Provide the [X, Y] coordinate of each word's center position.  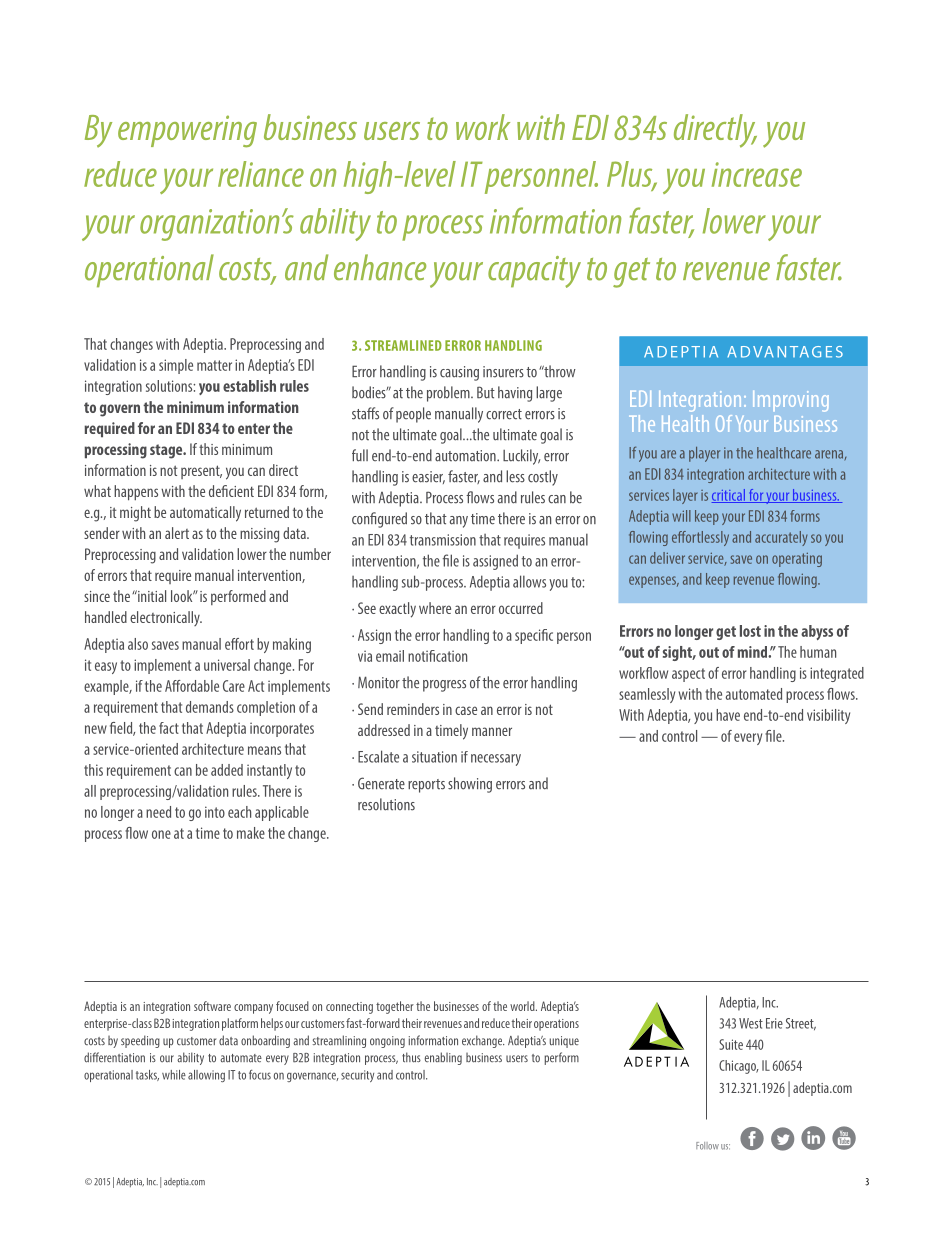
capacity [534, 272]
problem [449, 394]
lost [750, 631]
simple [176, 366]
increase [757, 174]
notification [437, 656]
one [161, 834]
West [751, 1023]
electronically [166, 618]
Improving [791, 401]
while [174, 1075]
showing [470, 785]
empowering [187, 131]
